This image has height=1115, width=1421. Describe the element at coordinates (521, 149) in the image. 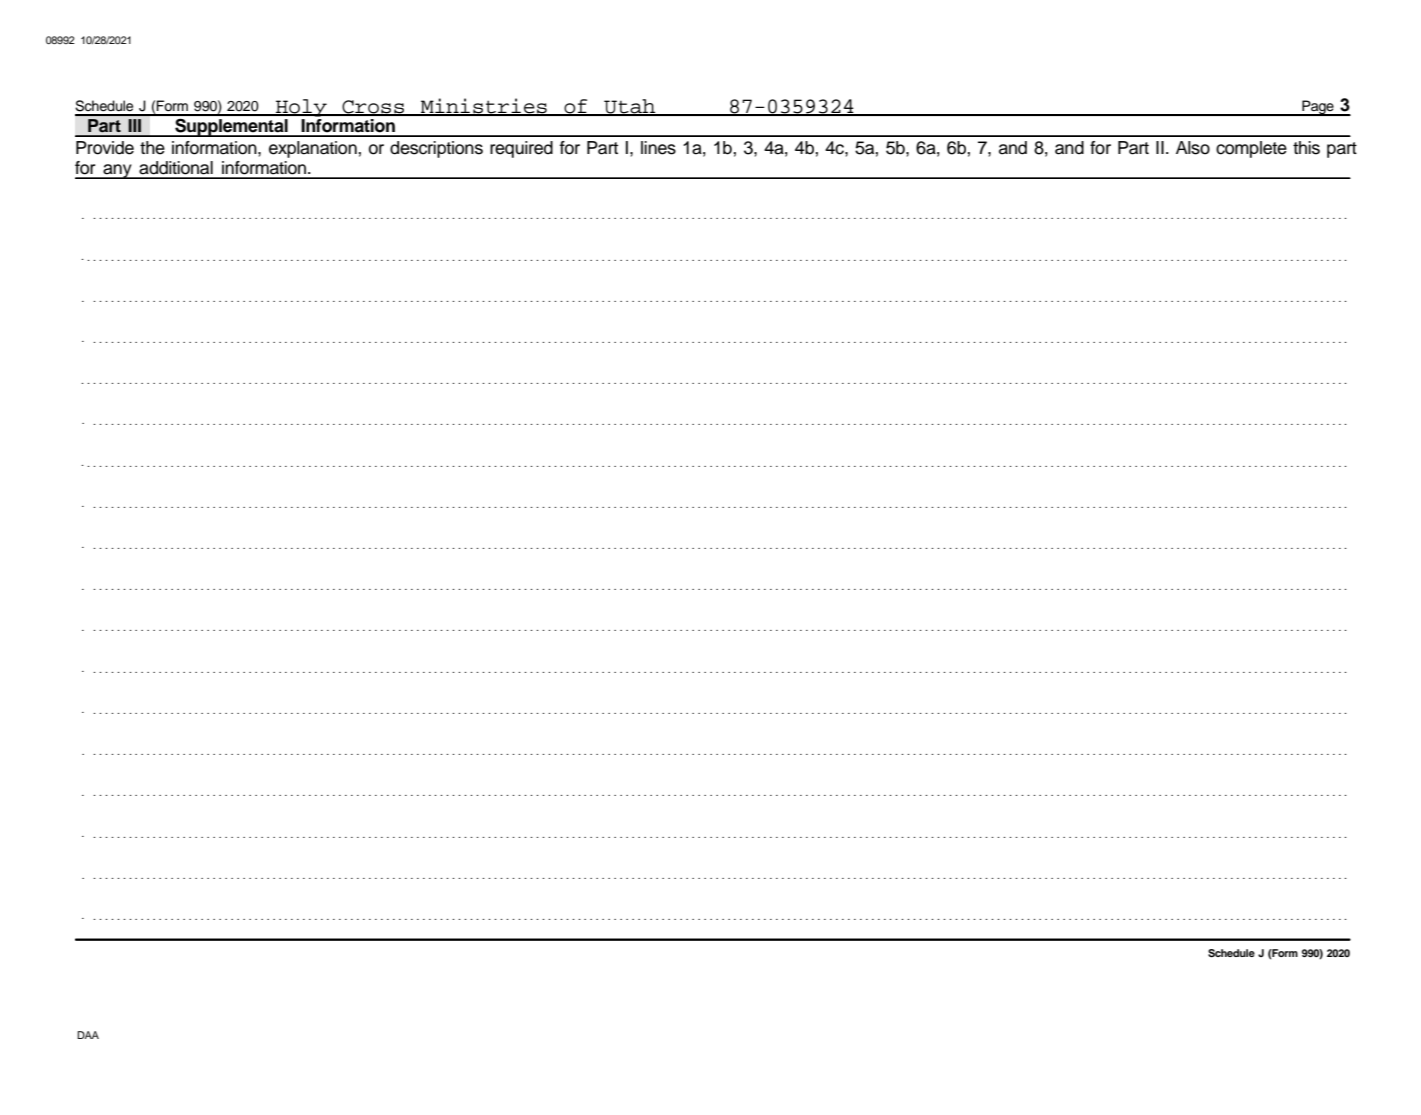

I see `required` at that location.
